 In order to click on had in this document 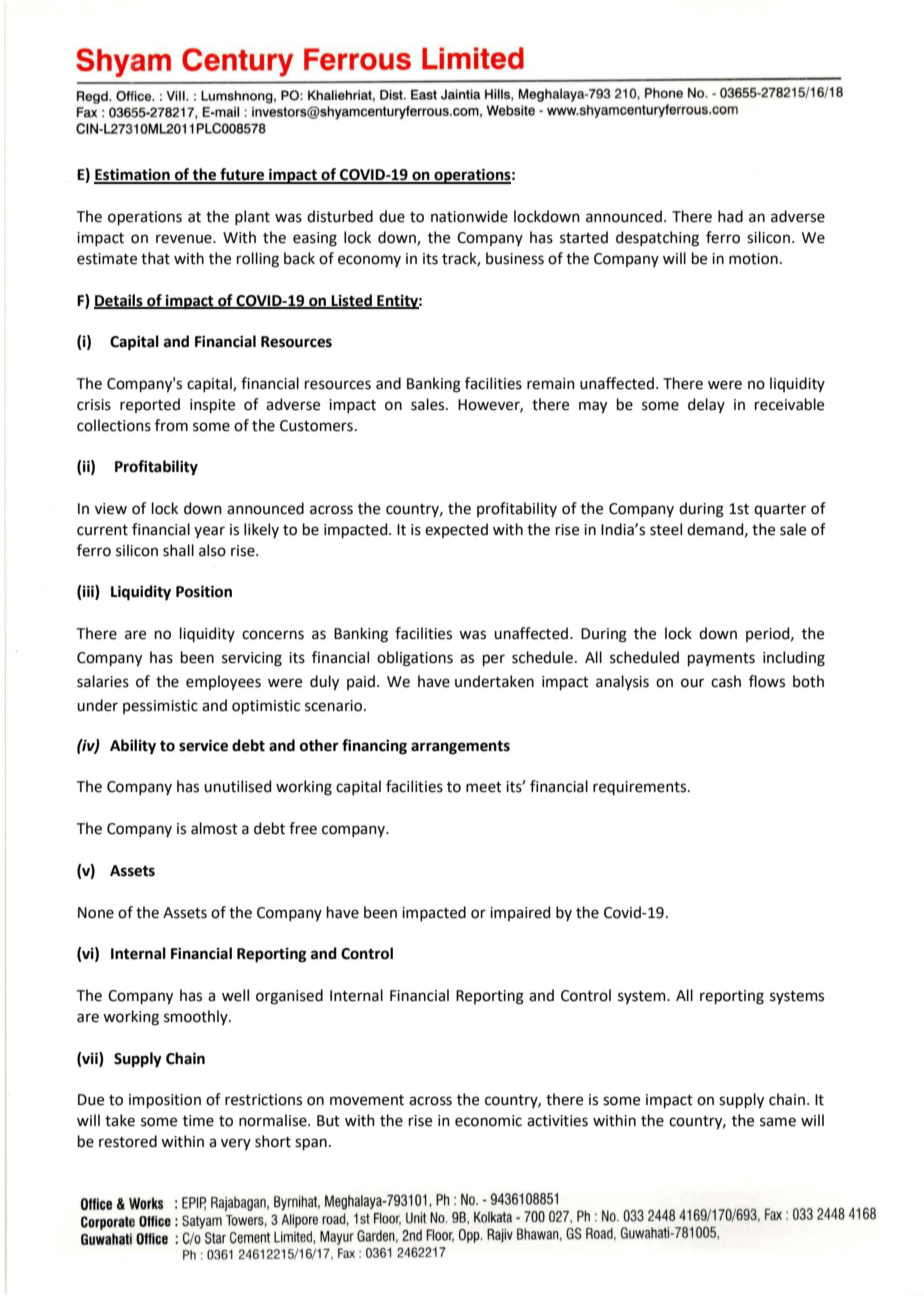, I will do `click(730, 216)`.
